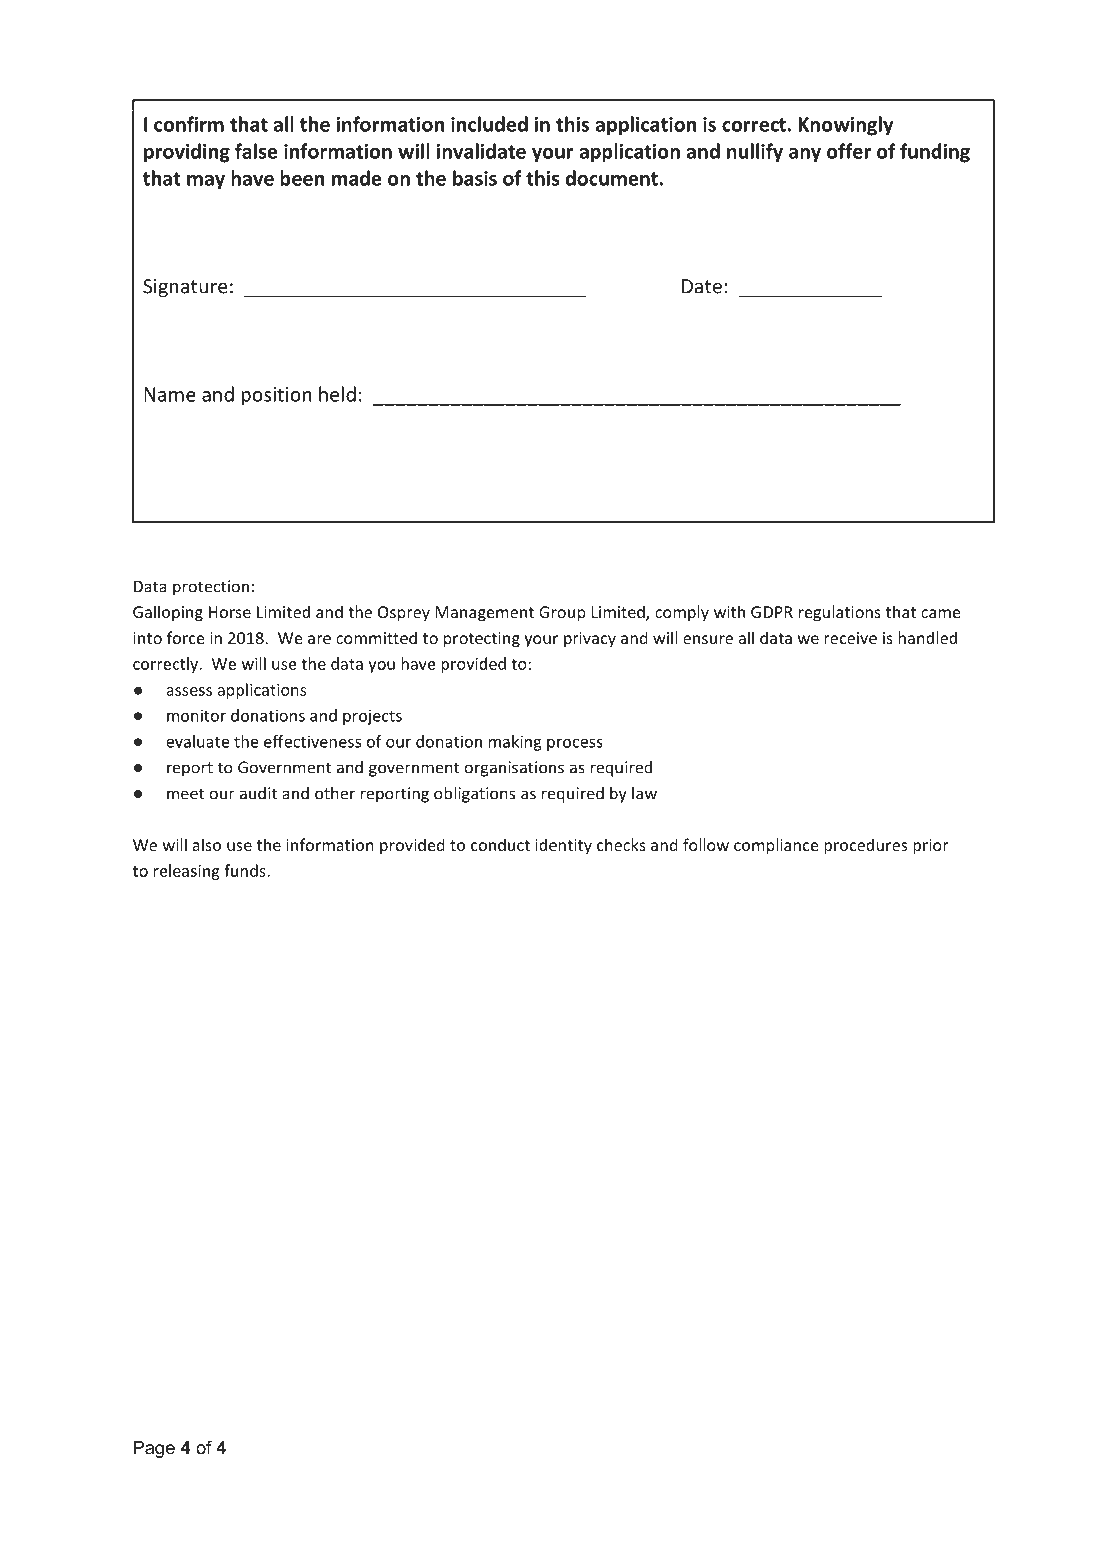 Image resolution: width=1096 pixels, height=1551 pixels. Describe the element at coordinates (564, 846) in the page. I see `identity` at that location.
